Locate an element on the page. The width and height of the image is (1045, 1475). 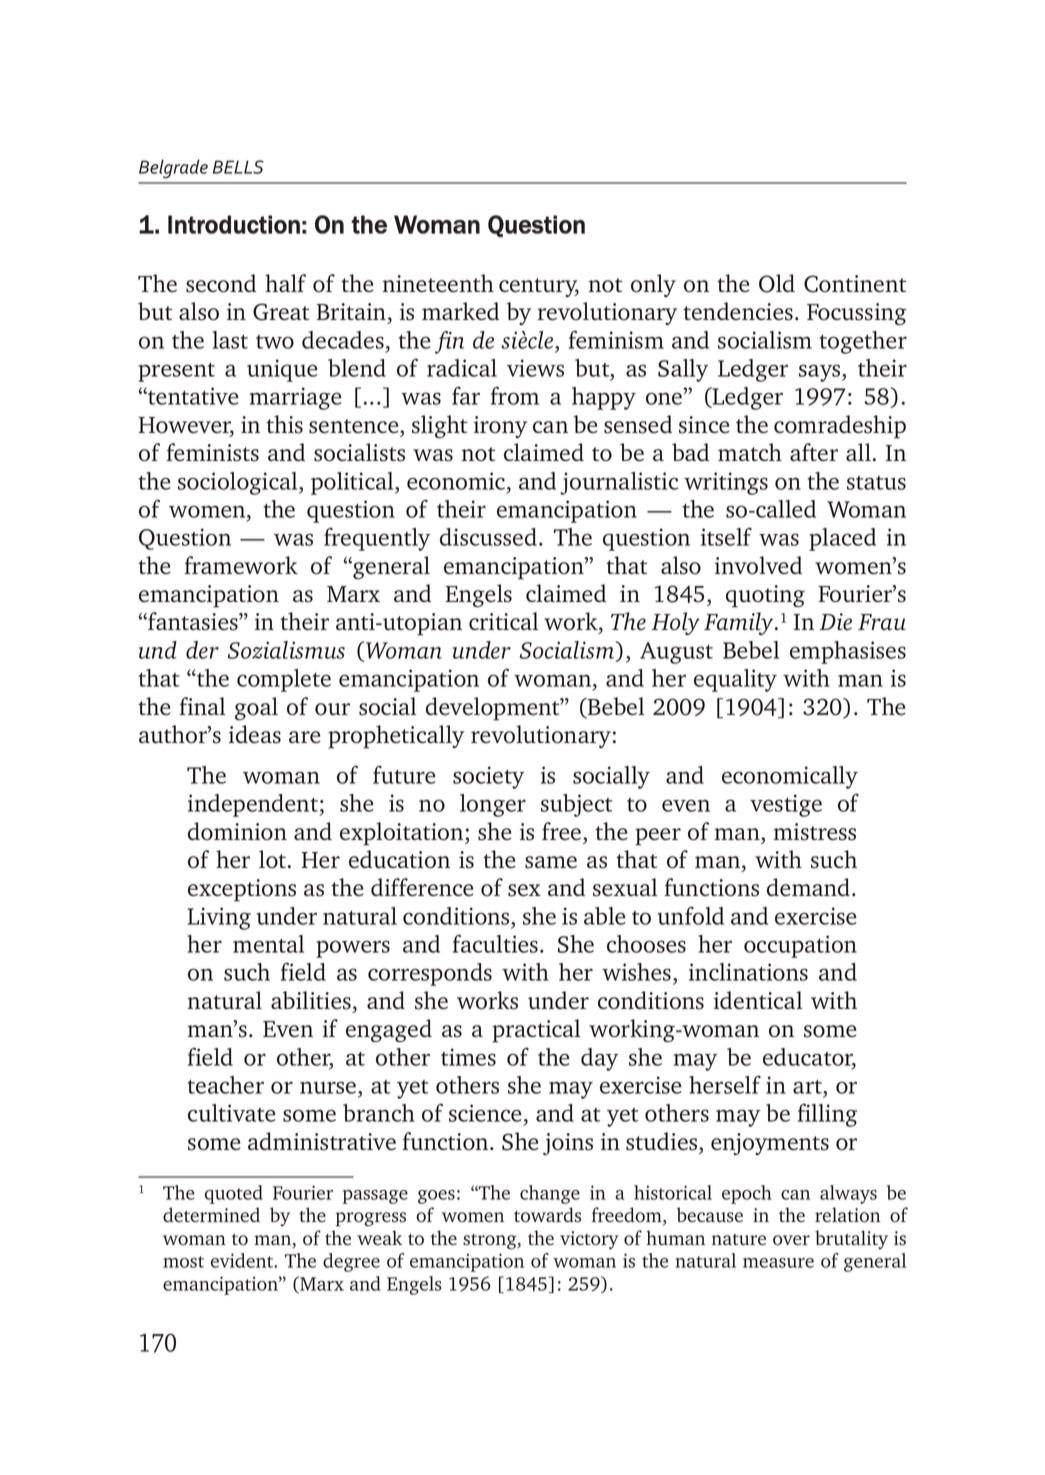
century is located at coordinates (539, 287).
